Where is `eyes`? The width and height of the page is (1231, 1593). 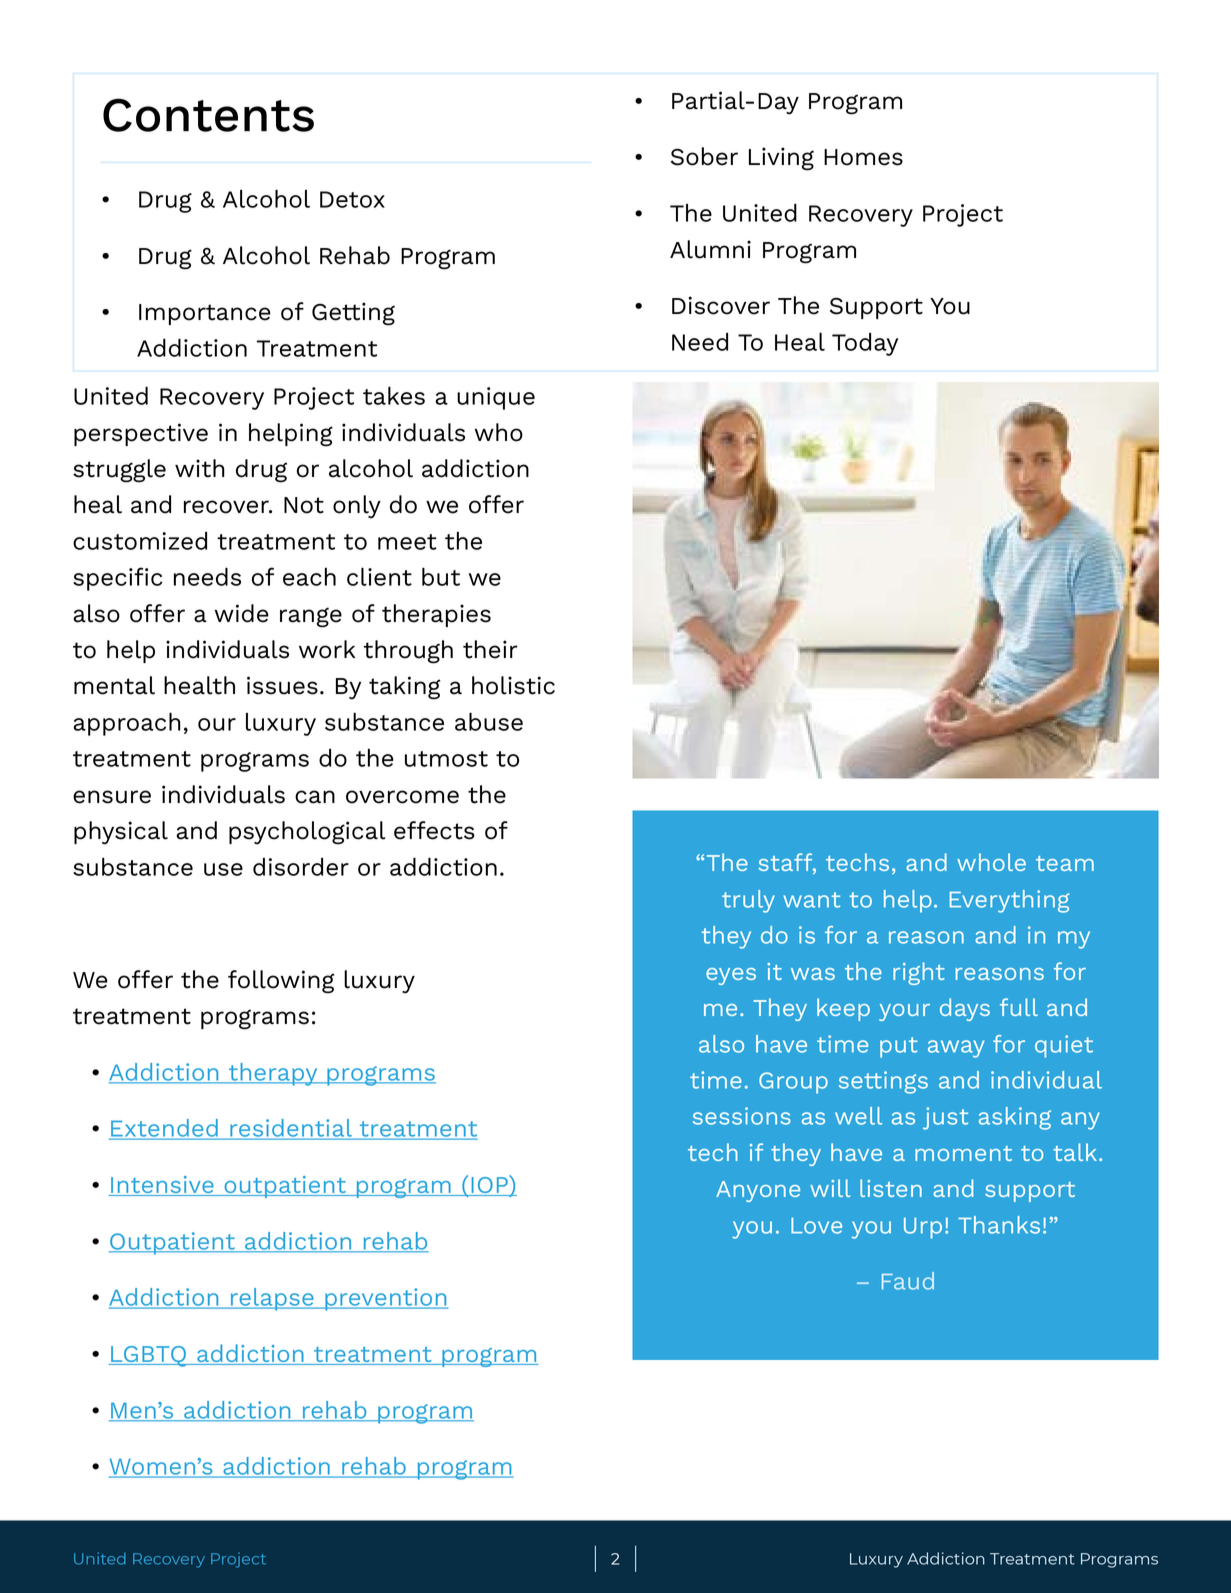 eyes is located at coordinates (731, 976).
